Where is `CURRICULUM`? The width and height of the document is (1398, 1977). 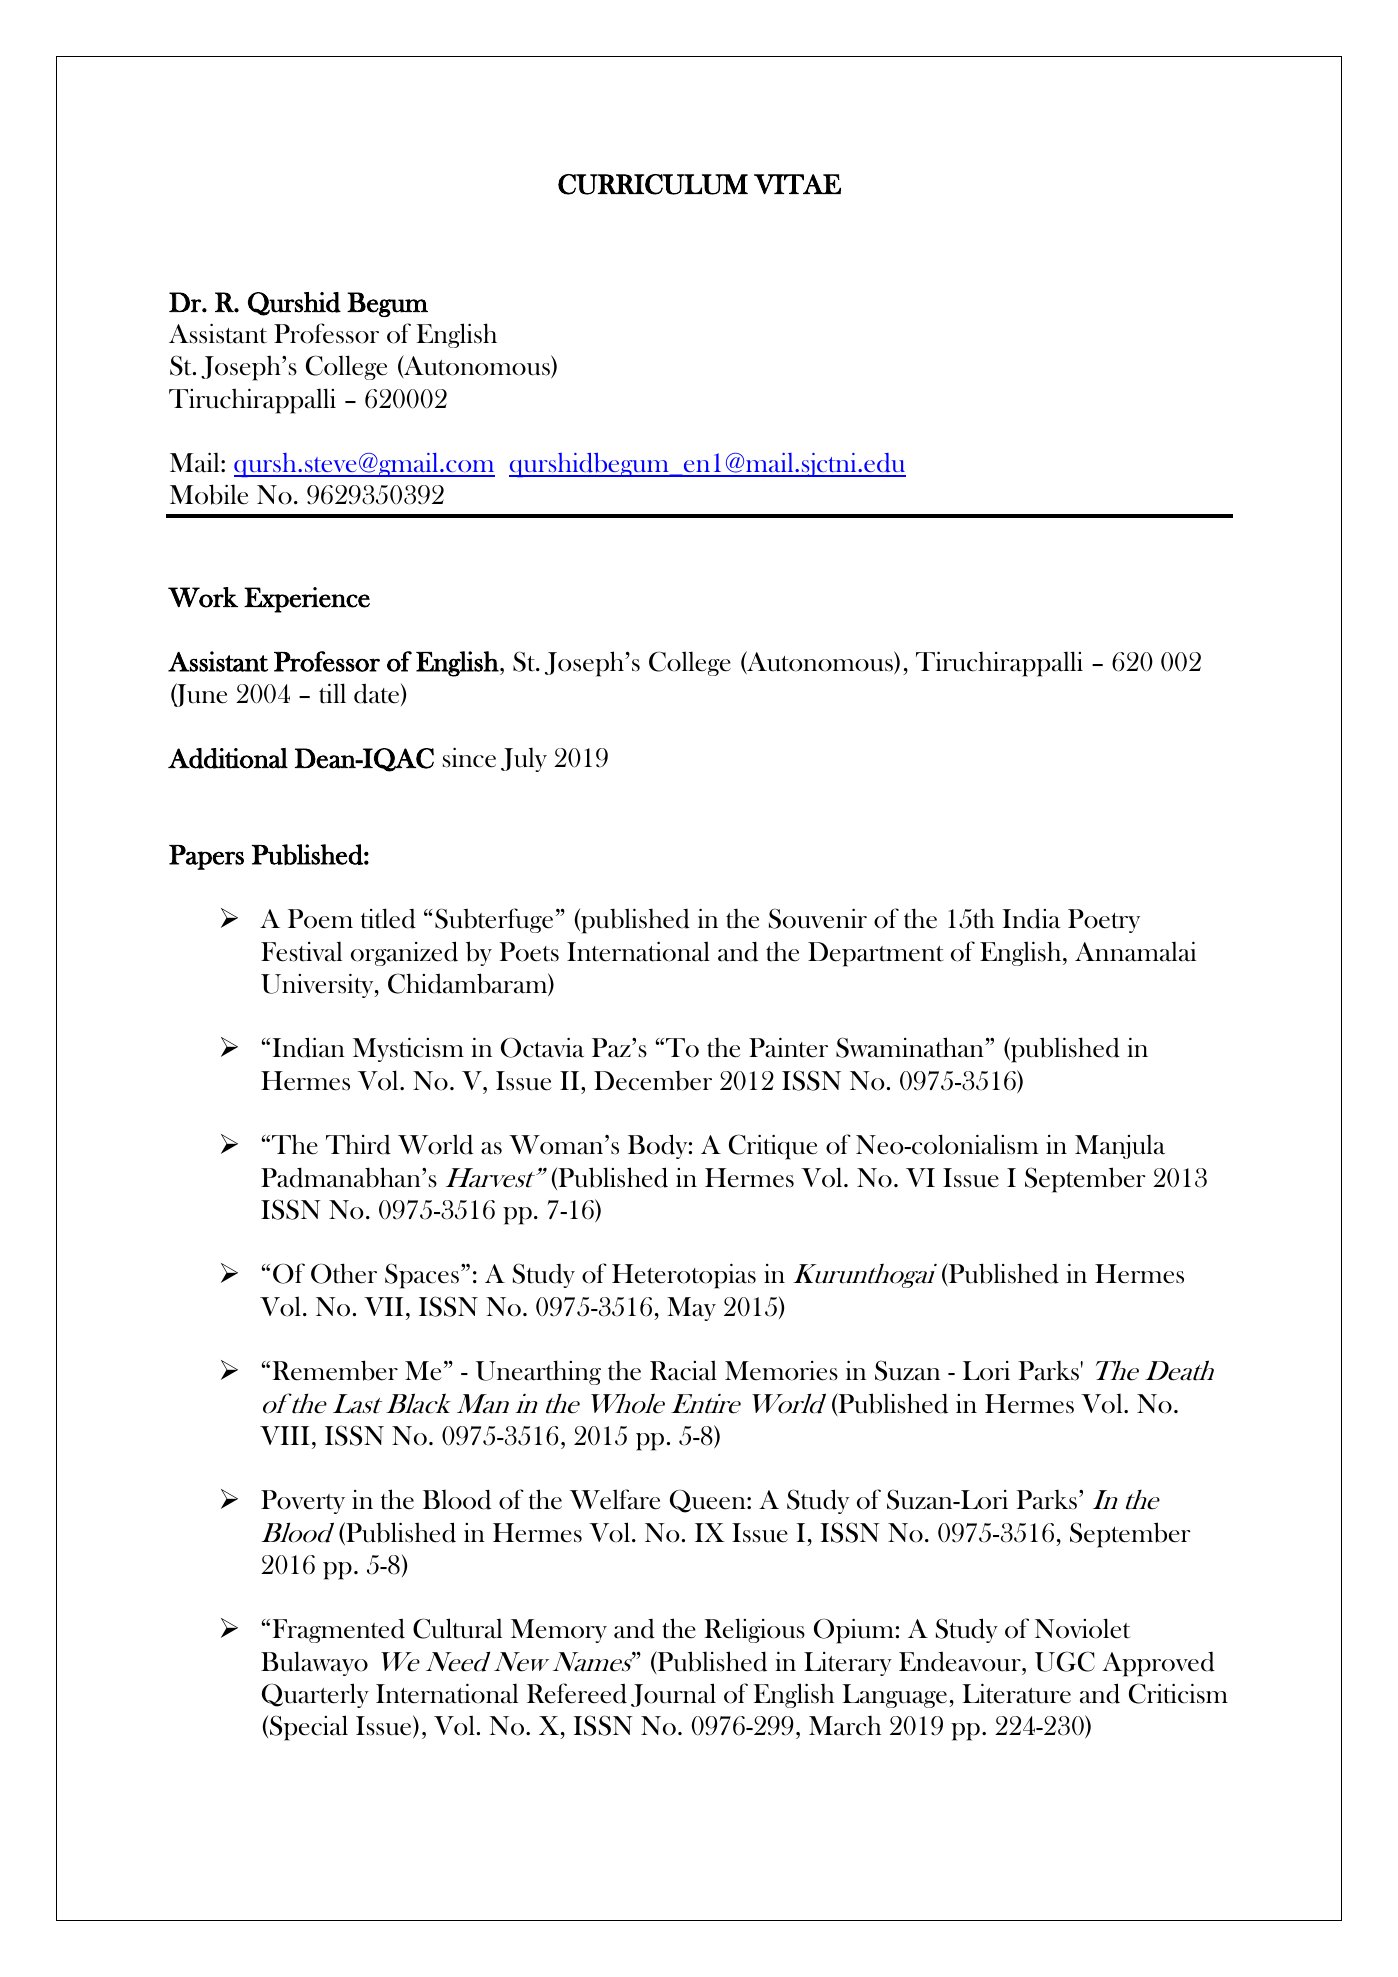
CURRICULUM is located at coordinates (653, 184).
